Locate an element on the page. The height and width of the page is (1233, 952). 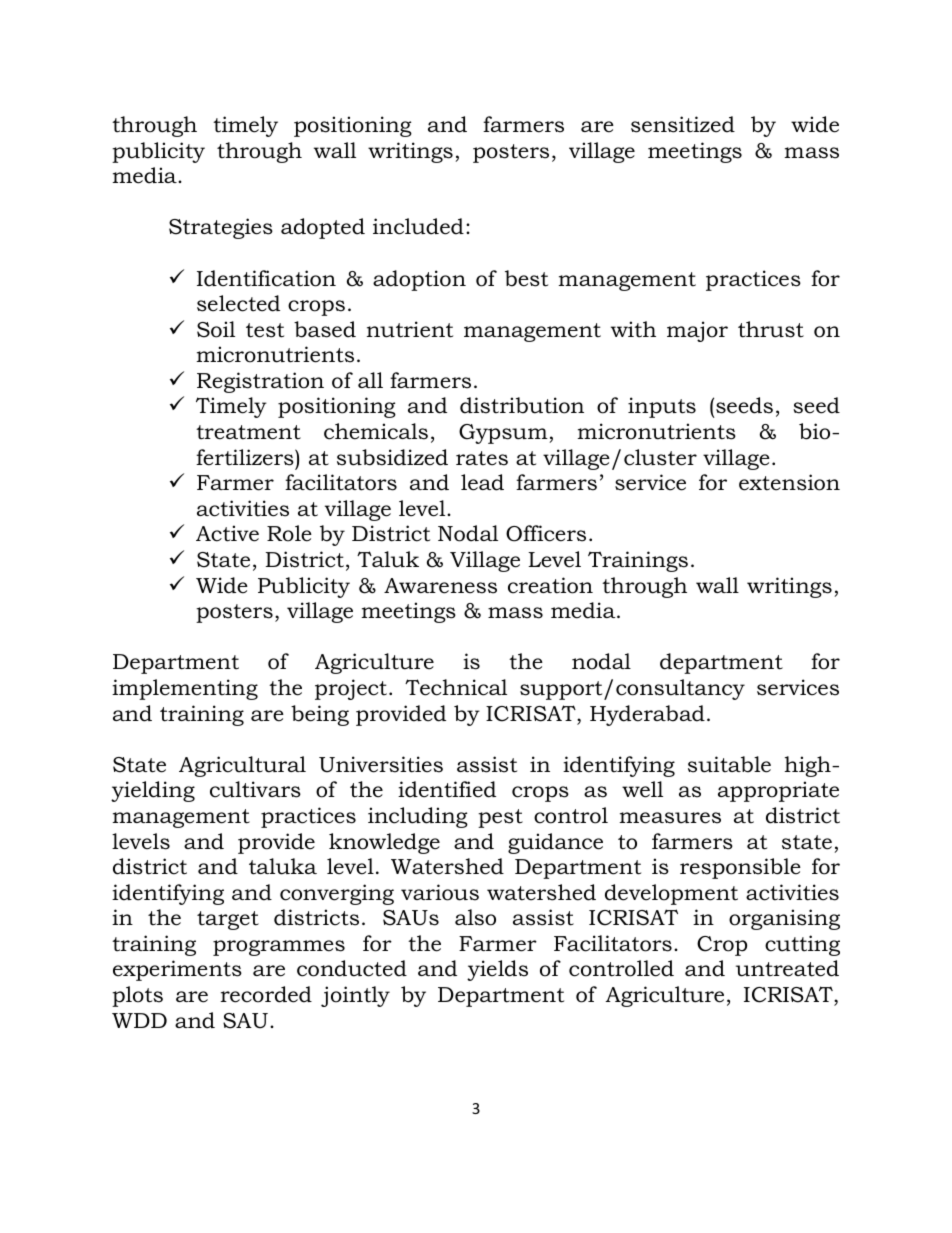
Agricultural is located at coordinates (242, 766).
